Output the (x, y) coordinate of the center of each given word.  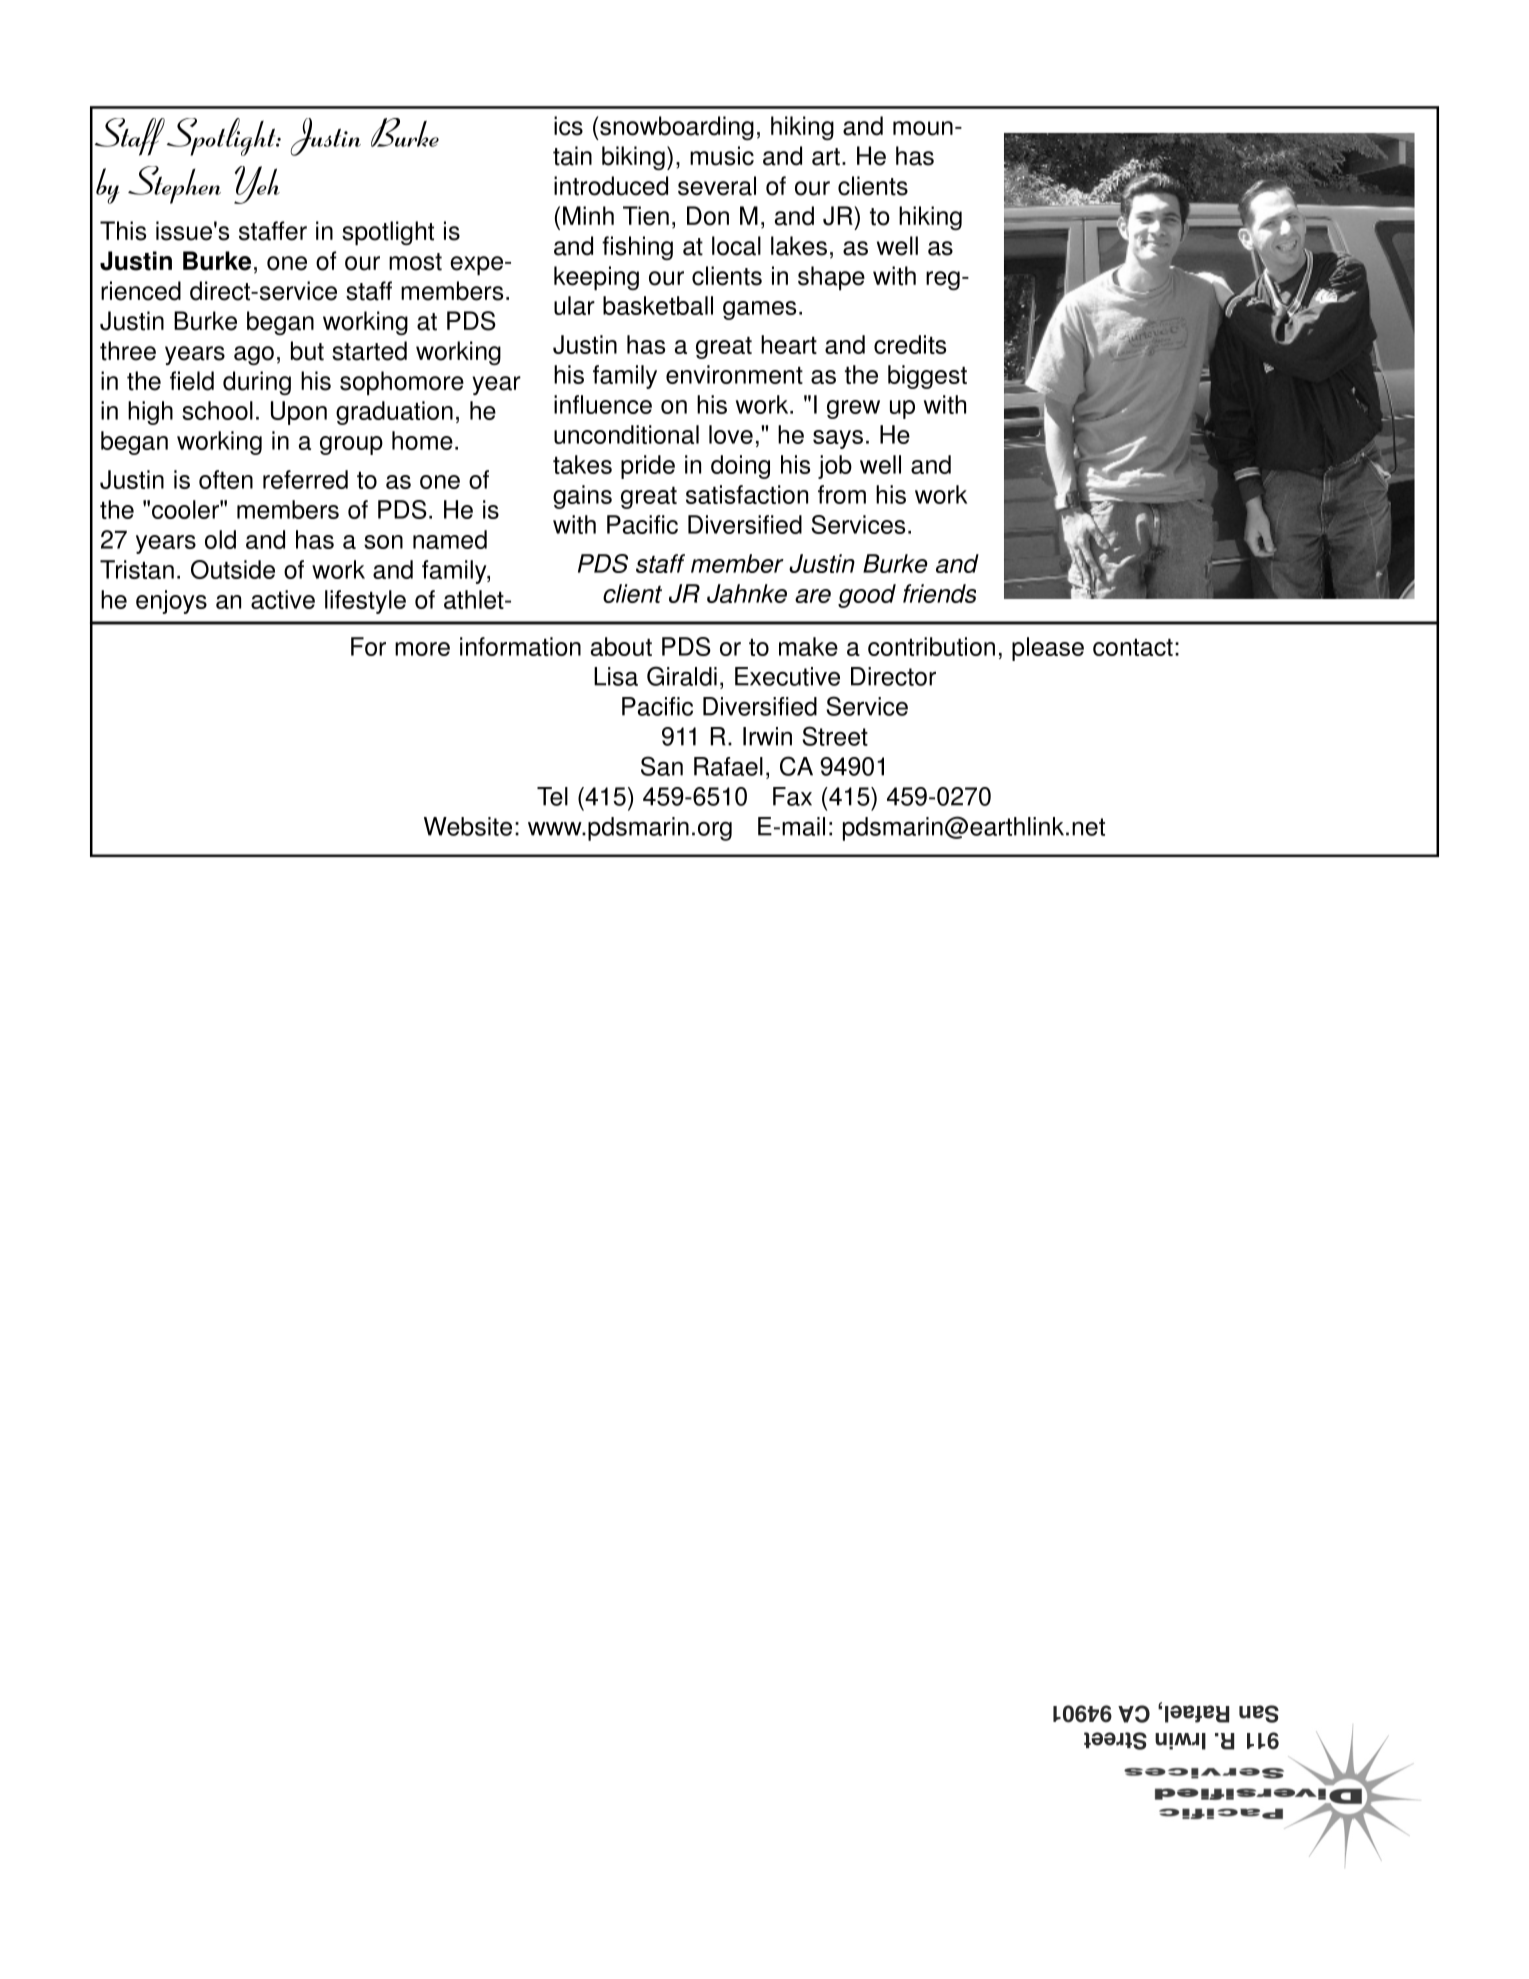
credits (910, 344)
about (621, 646)
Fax (792, 796)
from (842, 494)
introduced (611, 186)
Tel (552, 796)
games (759, 310)
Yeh (257, 185)
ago (254, 355)
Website (468, 826)
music (722, 156)
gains (582, 497)
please (1048, 649)
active (283, 599)
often (226, 479)
